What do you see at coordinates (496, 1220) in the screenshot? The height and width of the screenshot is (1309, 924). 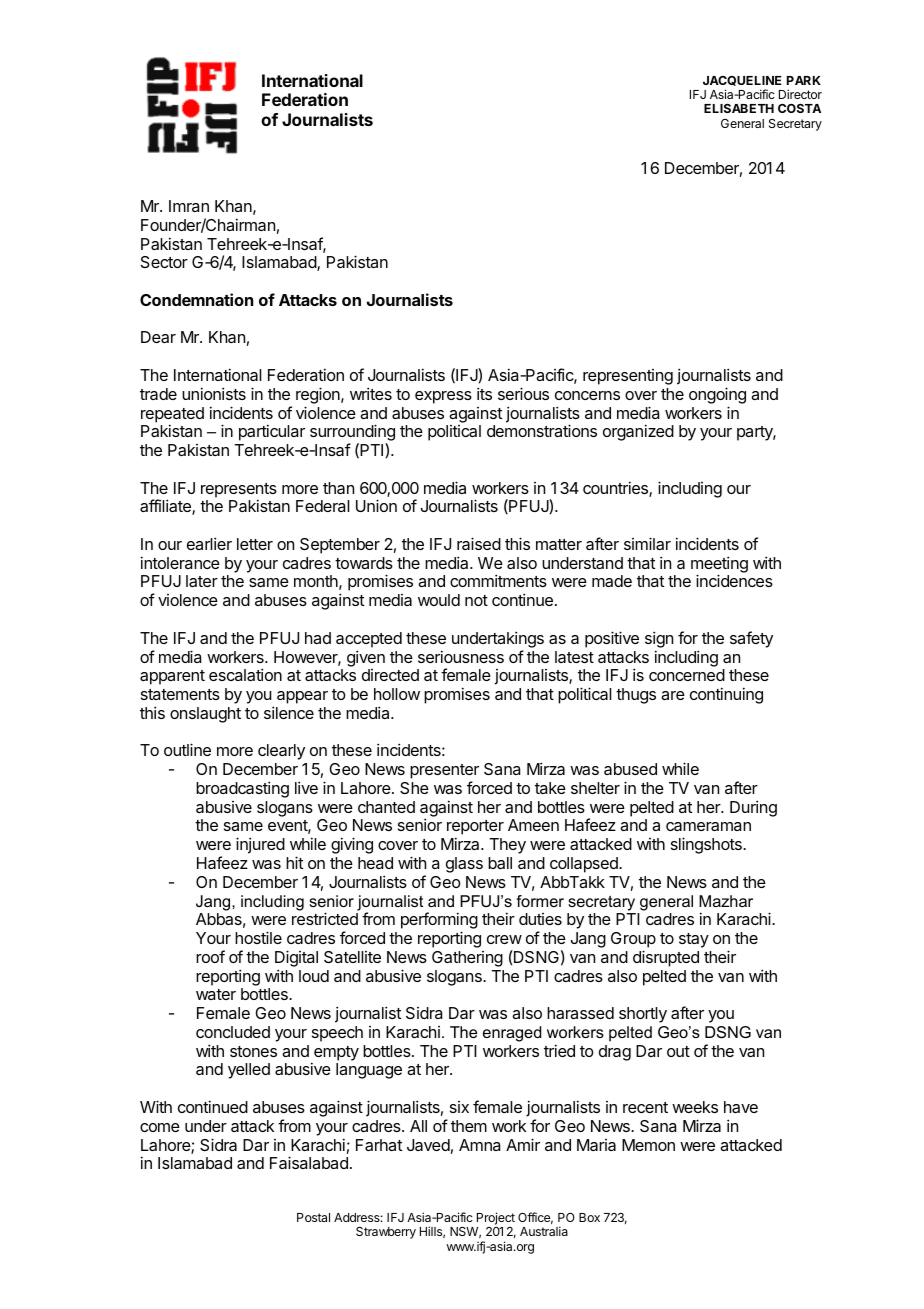 I see `Project` at bounding box center [496, 1220].
